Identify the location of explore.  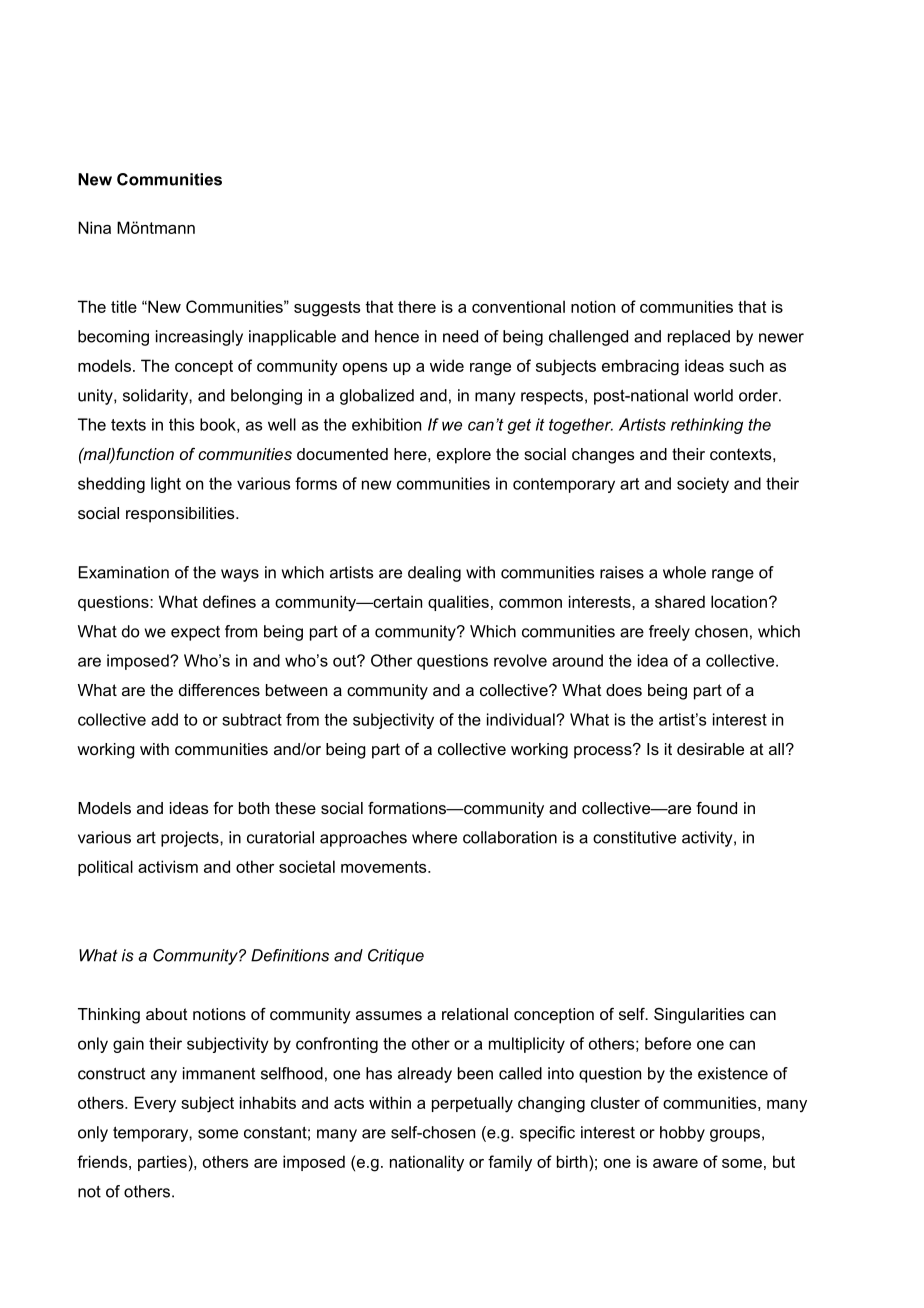
(464, 456).
